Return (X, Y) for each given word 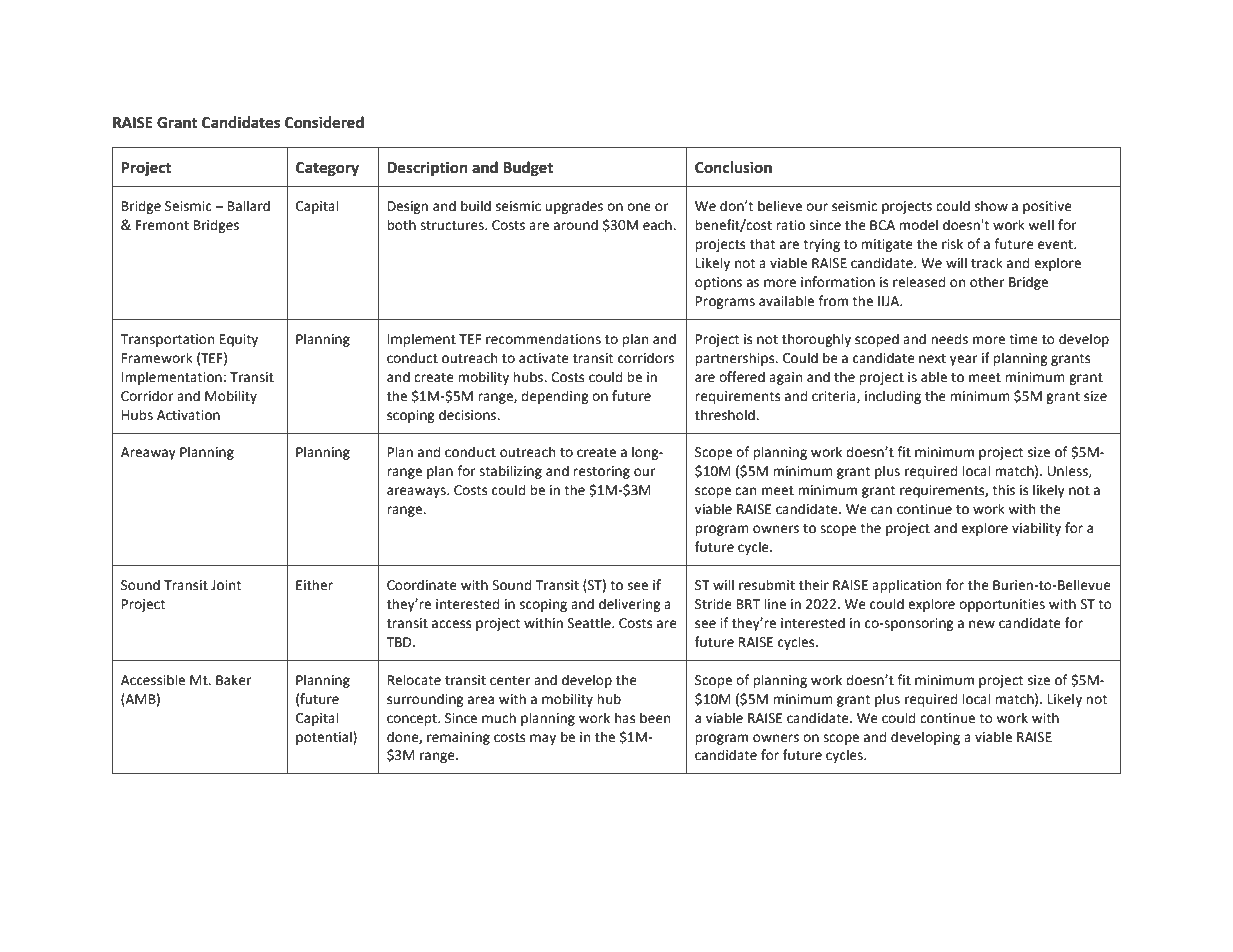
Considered (324, 122)
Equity (239, 340)
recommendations (543, 339)
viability (1036, 529)
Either (314, 585)
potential (325, 738)
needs (949, 339)
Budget (528, 169)
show (991, 206)
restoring (601, 472)
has (625, 718)
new (982, 624)
